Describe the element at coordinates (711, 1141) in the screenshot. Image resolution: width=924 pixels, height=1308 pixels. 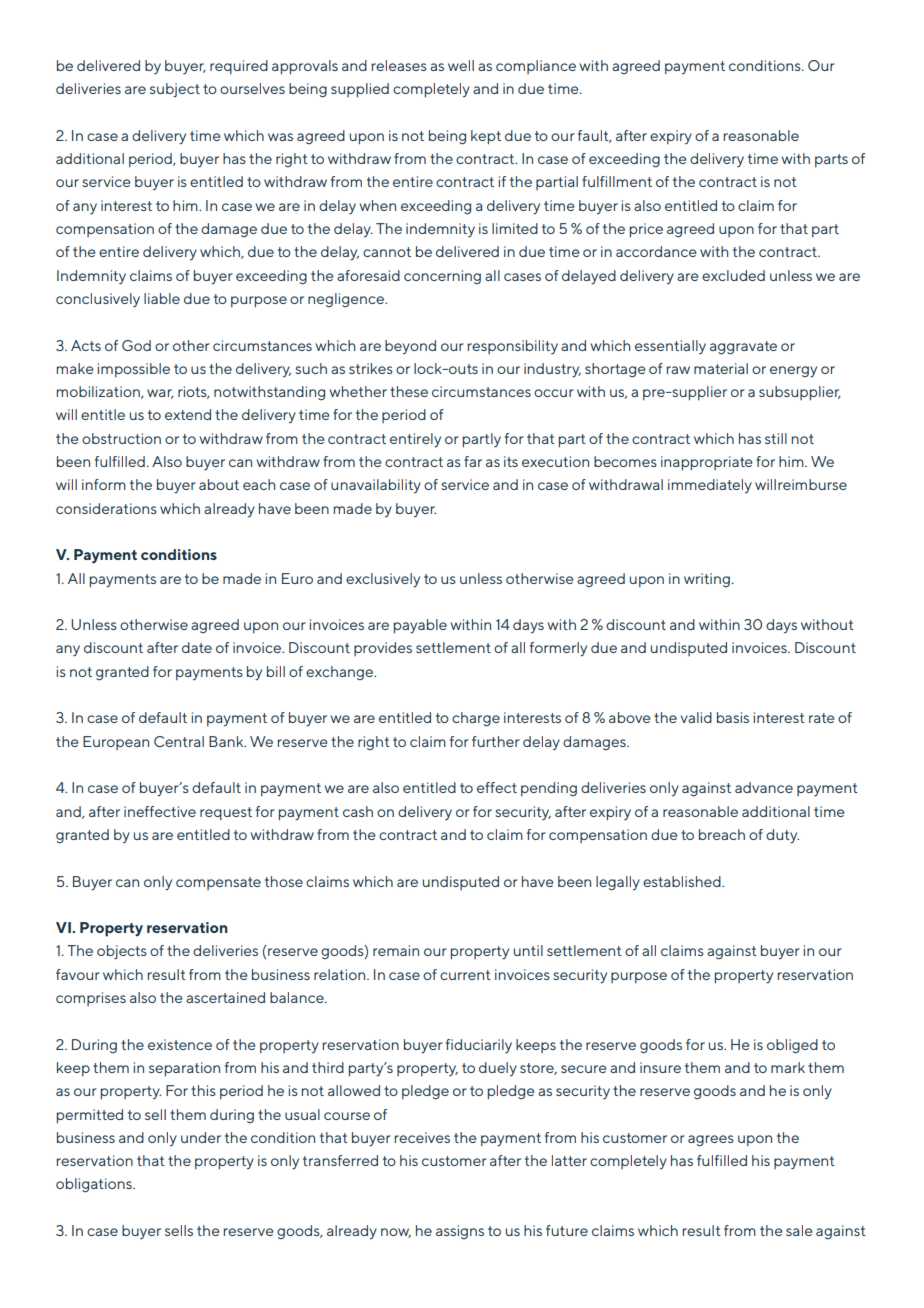
I see `agrees` at that location.
